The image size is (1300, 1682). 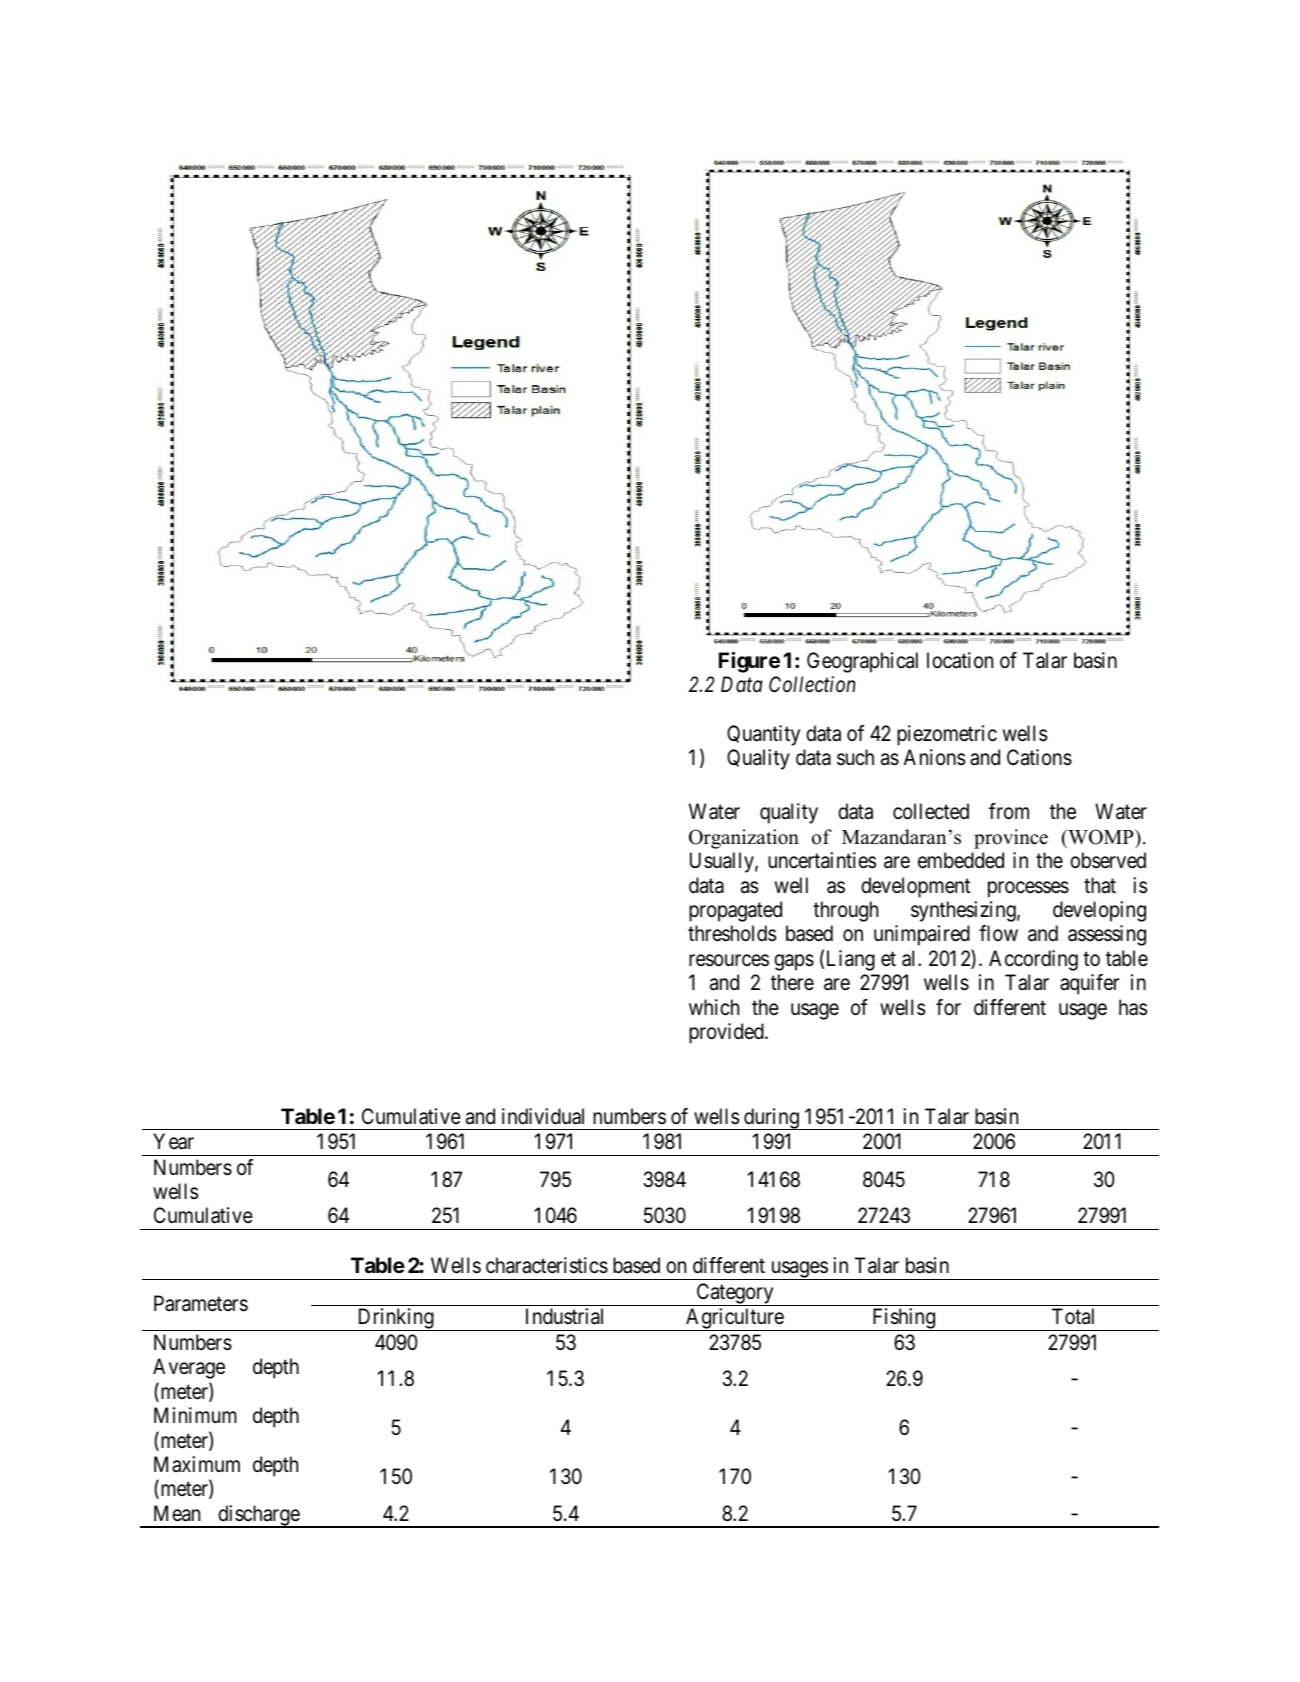 I want to click on individual, so click(x=543, y=1116).
